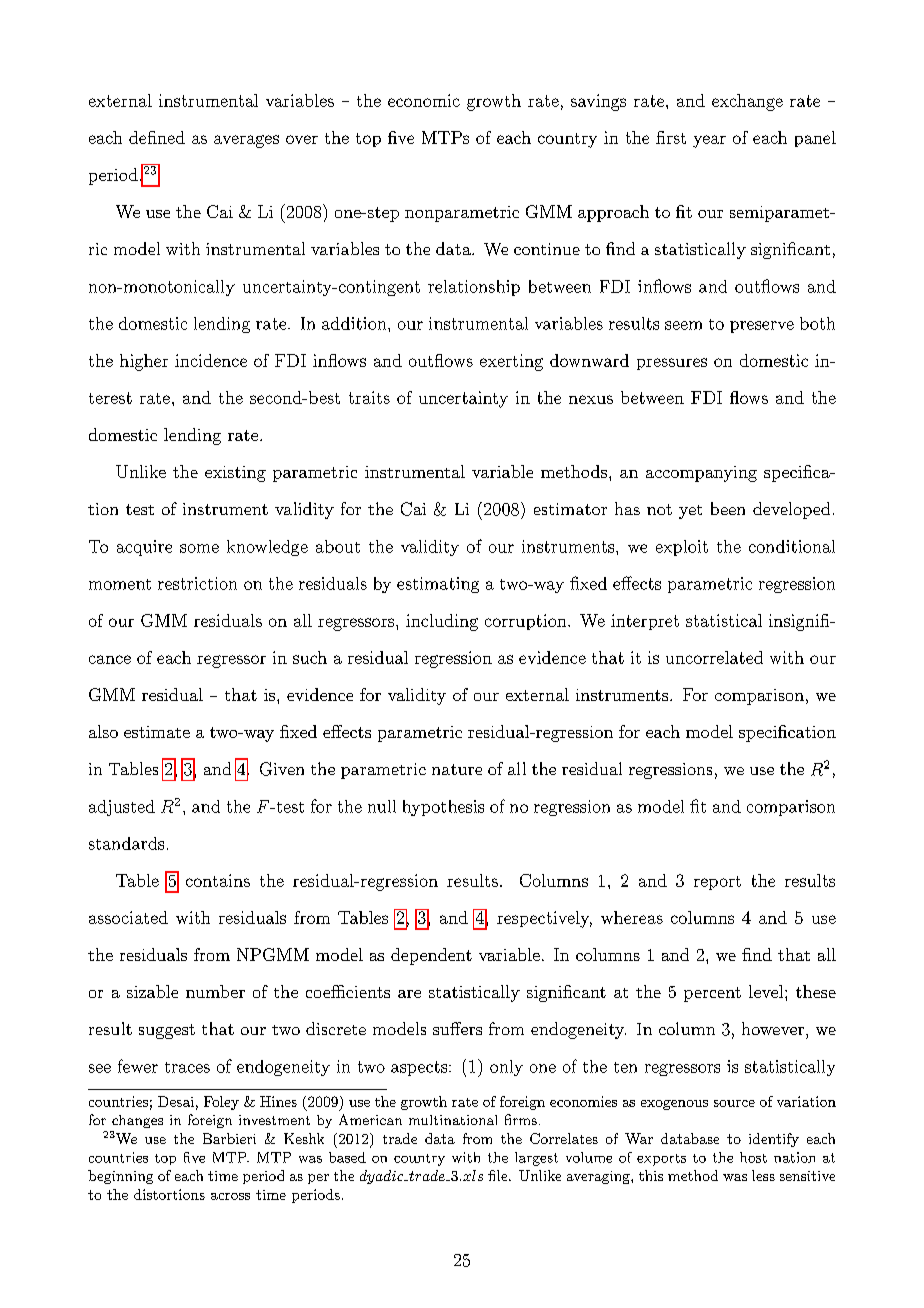 The image size is (924, 1308). What do you see at coordinates (157, 137) in the screenshot?
I see `defined` at bounding box center [157, 137].
